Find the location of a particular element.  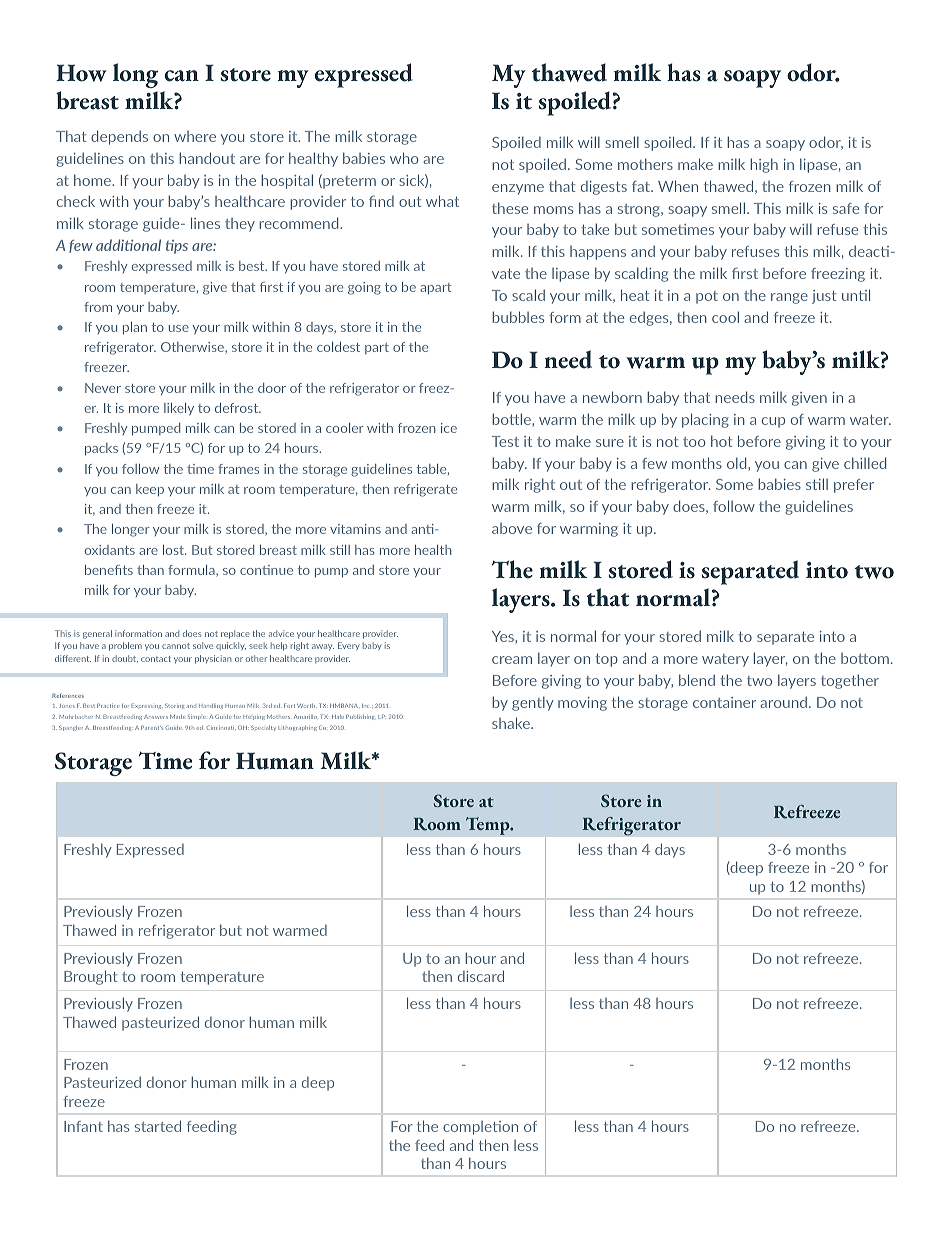

refrigerate is located at coordinates (425, 490).
